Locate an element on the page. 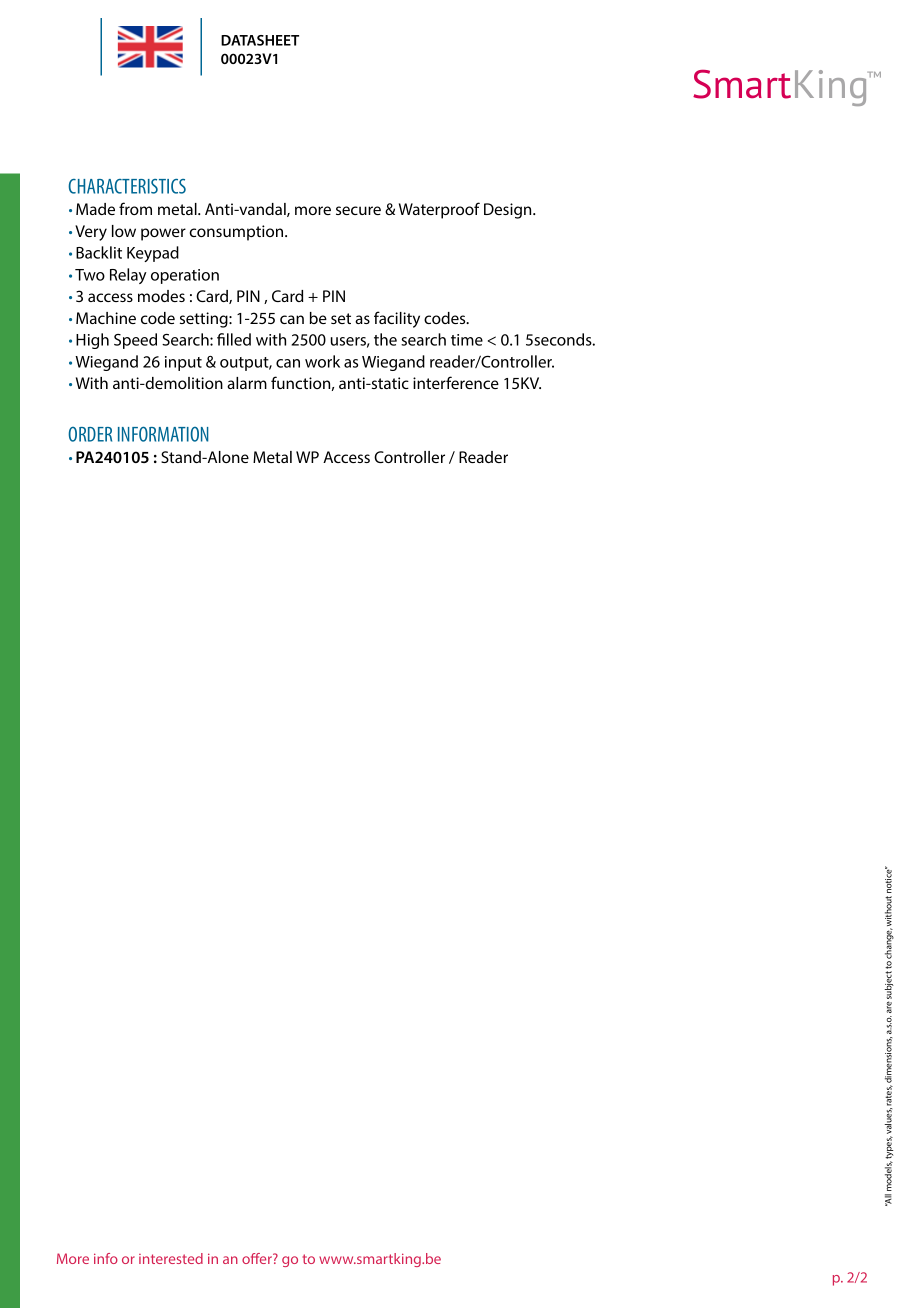 This document has width=924, height=1308. alarm is located at coordinates (247, 383).
